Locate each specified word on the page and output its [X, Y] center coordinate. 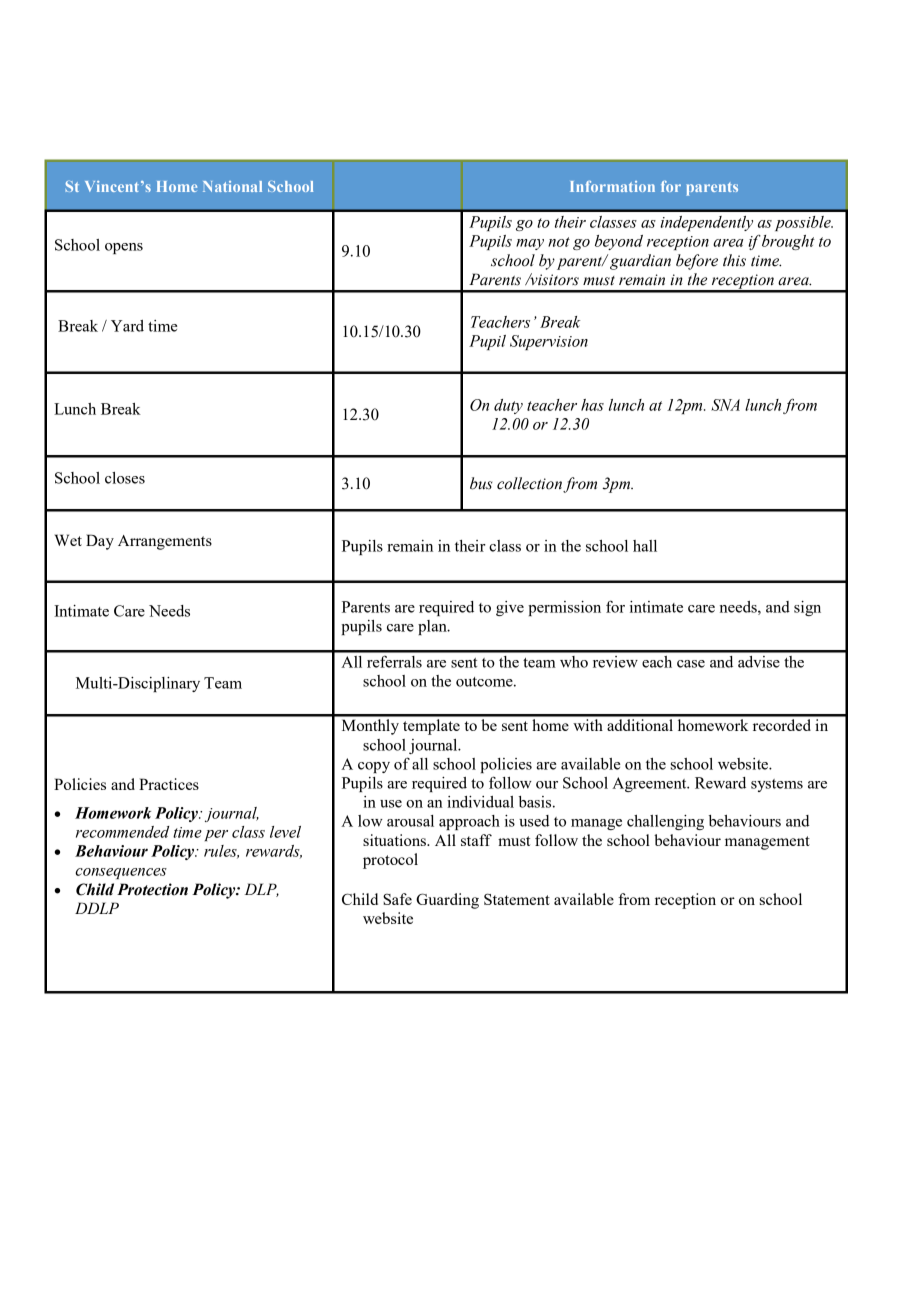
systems [777, 785]
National [232, 186]
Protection [152, 889]
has [592, 405]
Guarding [447, 901]
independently [706, 223]
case [691, 664]
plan [433, 627]
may [530, 244]
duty [508, 406]
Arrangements [165, 542]
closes [125, 478]
